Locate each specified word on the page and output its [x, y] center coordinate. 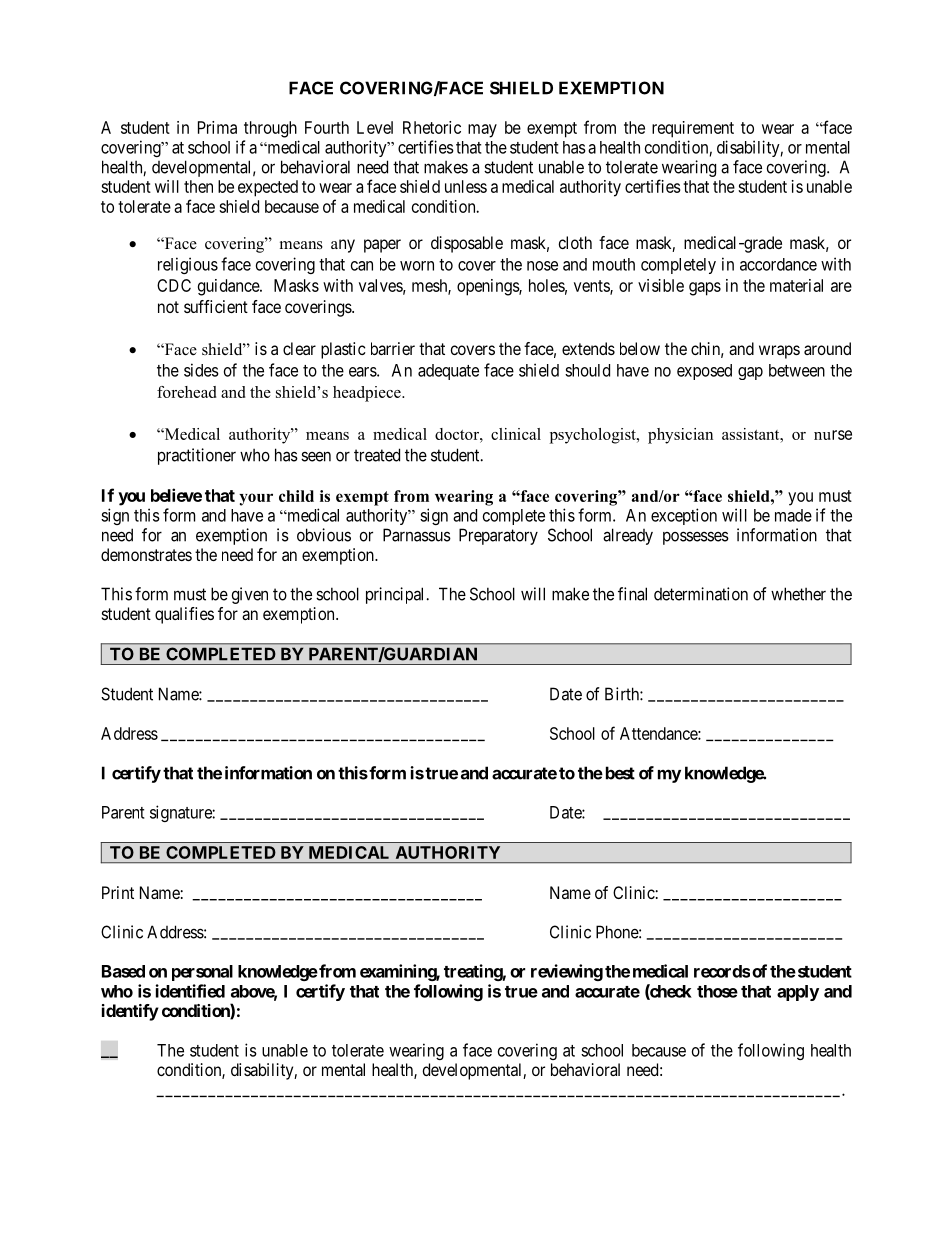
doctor [458, 434]
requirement [693, 129]
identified [190, 991]
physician [680, 436]
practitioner [197, 456]
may [482, 131]
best [620, 773]
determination [701, 594]
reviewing [567, 972]
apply [798, 993]
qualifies [184, 615]
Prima [217, 127]
